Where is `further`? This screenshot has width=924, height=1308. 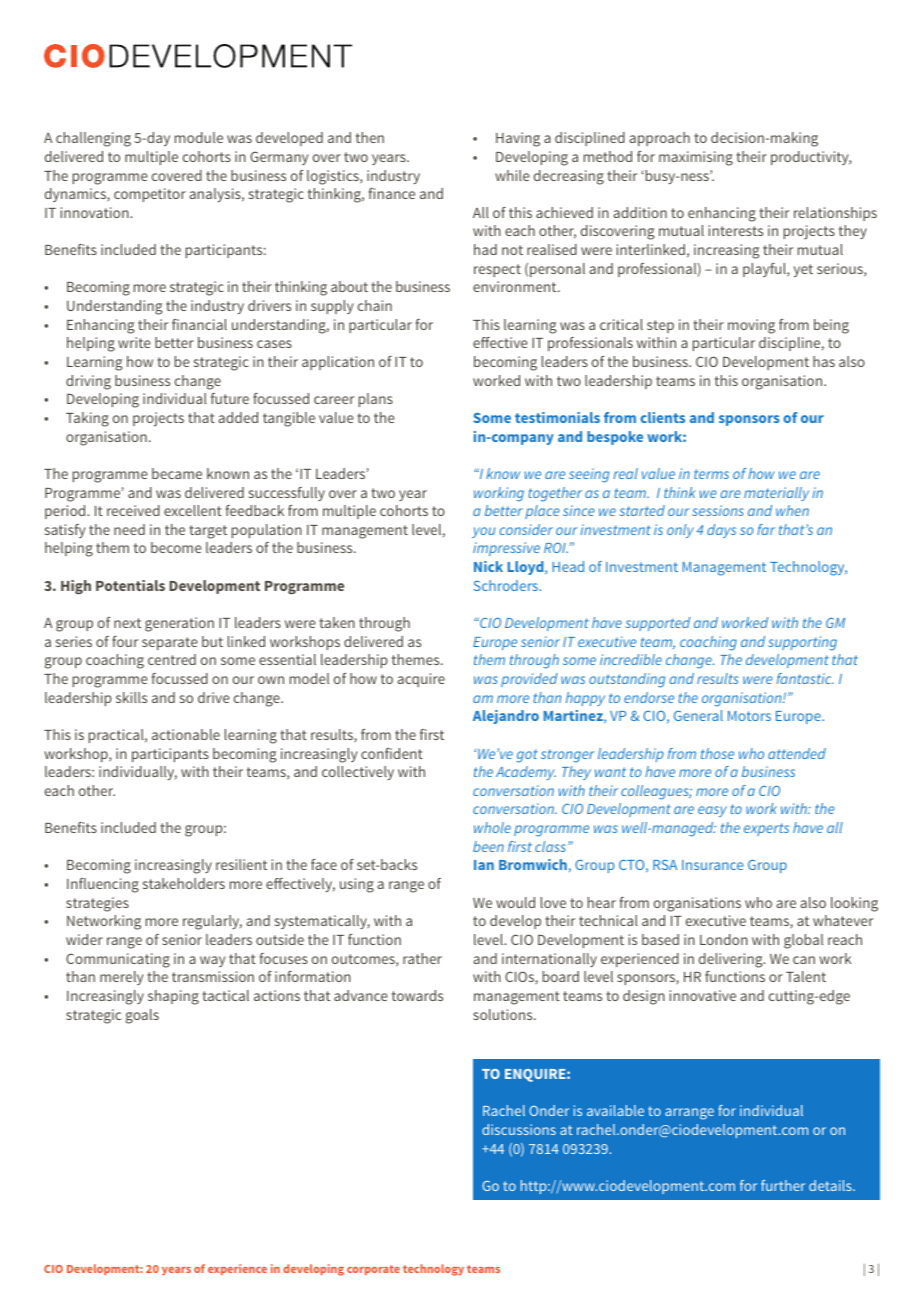
further is located at coordinates (783, 1185).
